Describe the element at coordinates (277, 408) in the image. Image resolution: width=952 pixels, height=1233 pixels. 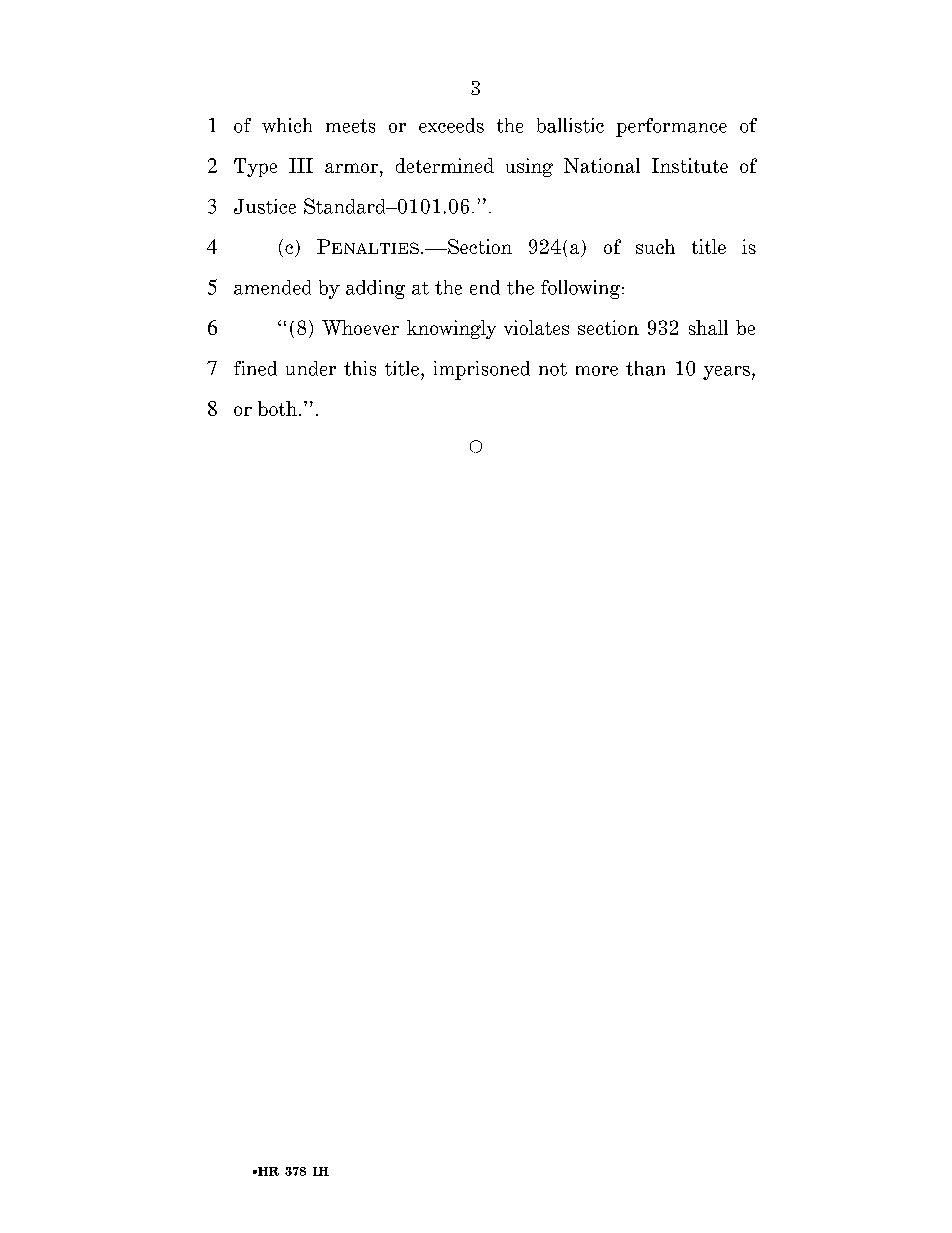
I see `both` at that location.
